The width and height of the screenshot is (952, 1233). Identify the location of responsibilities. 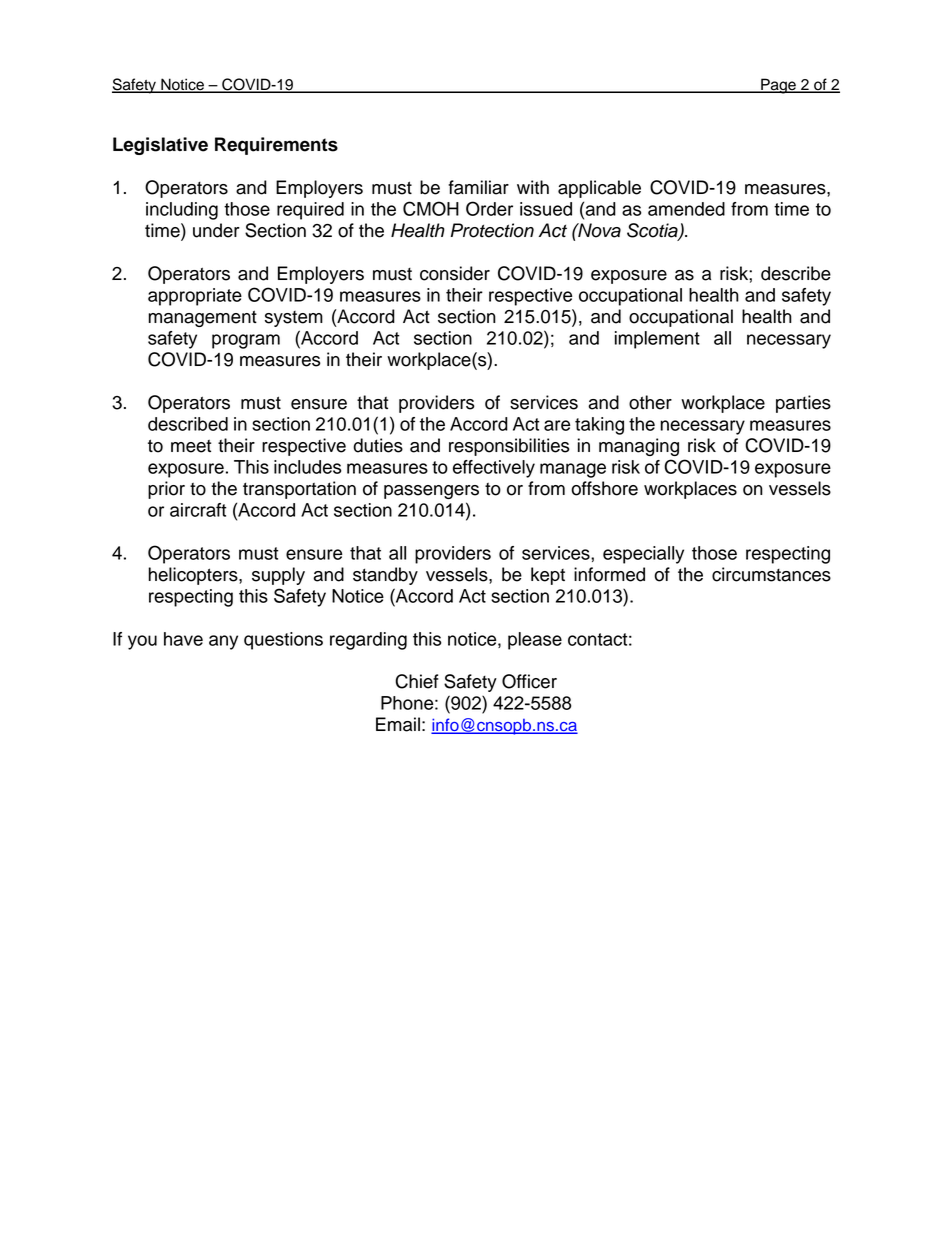
(509, 447).
